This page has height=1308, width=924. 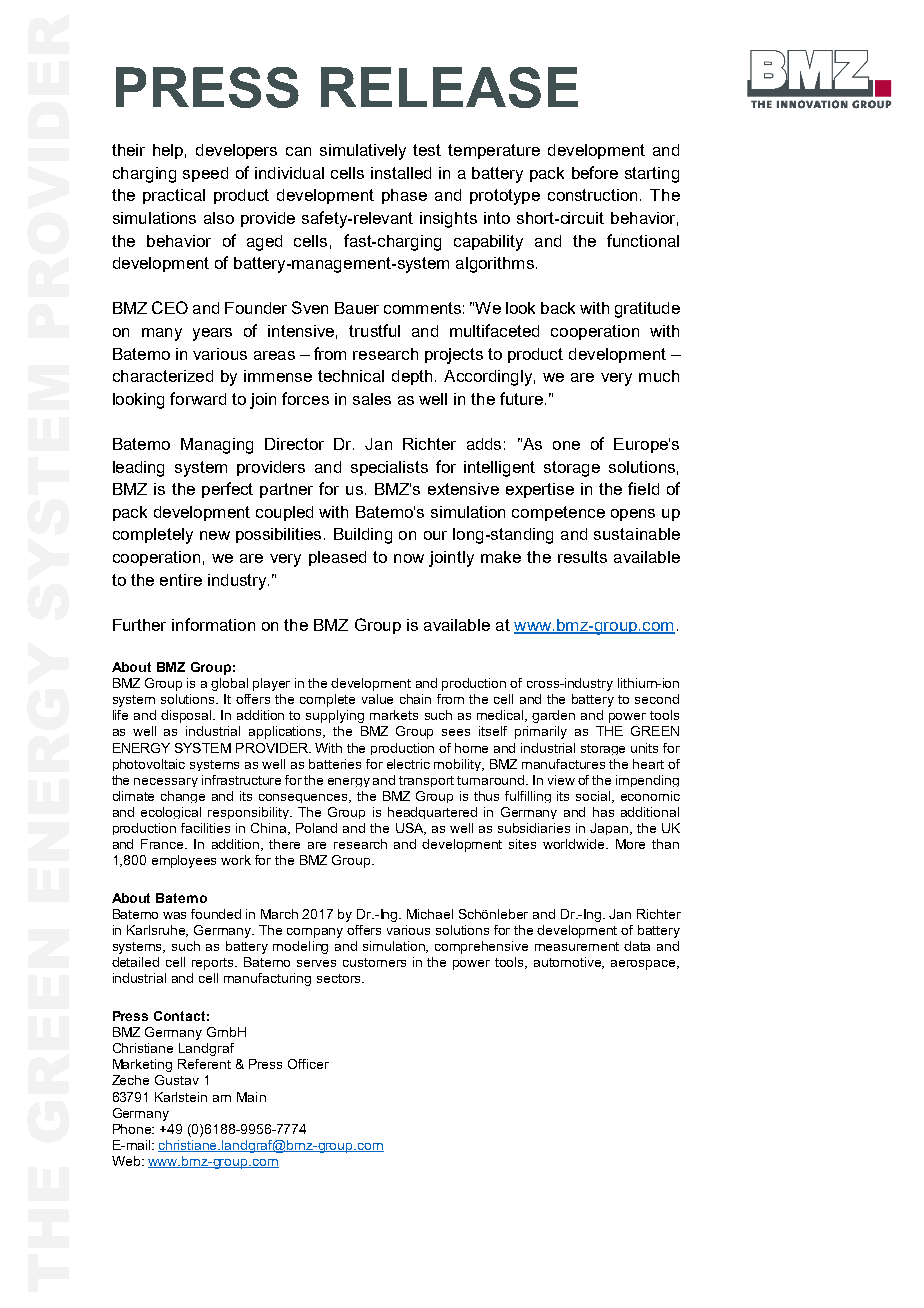 I want to click on results, so click(x=582, y=557).
